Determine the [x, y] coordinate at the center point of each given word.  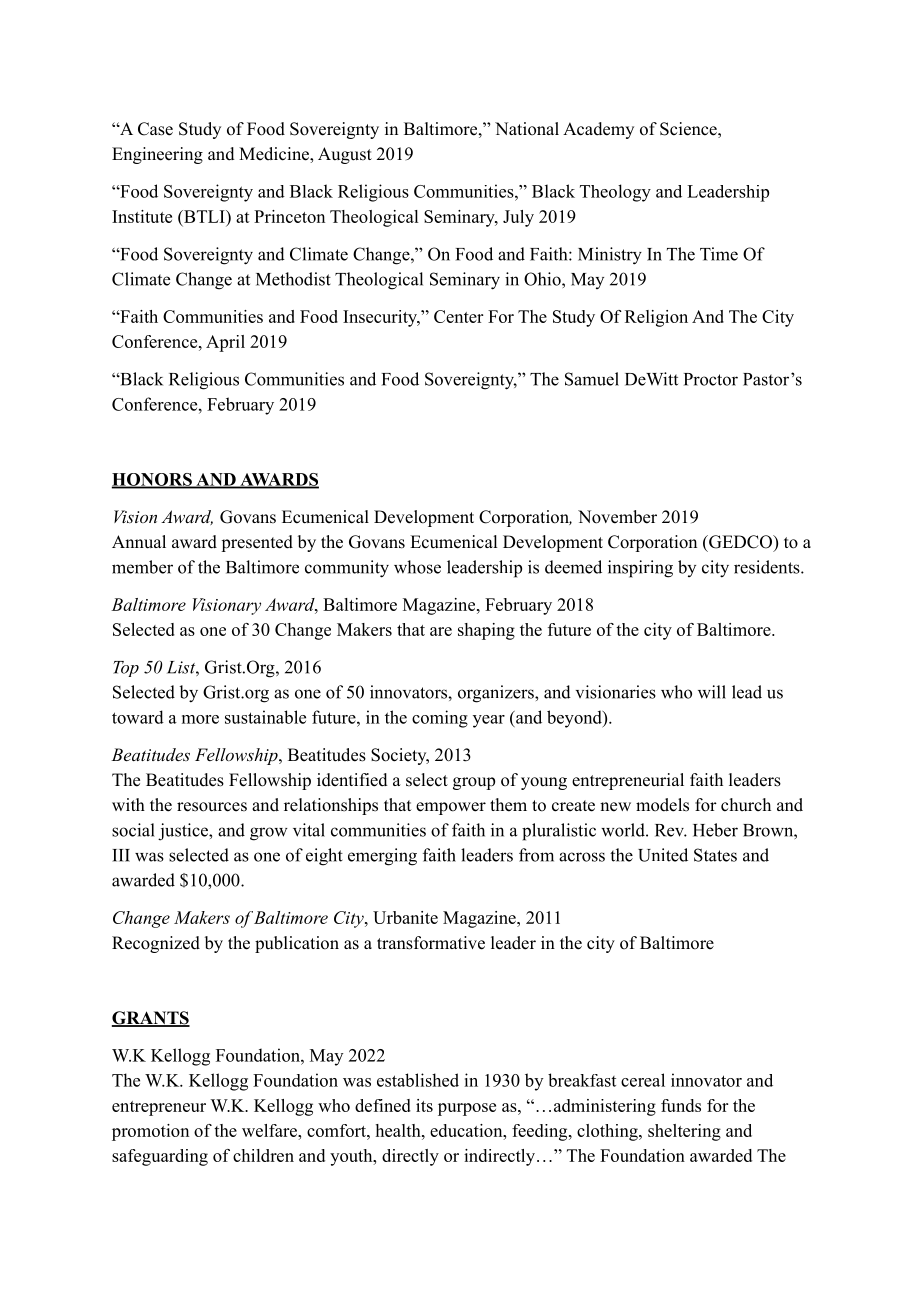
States [715, 855]
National [527, 129]
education [467, 1130]
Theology [615, 193]
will [712, 692]
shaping [486, 631]
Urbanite [405, 917]
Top [126, 669]
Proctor [711, 379]
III [121, 855]
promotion [150, 1132]
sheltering [684, 1132]
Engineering [157, 155]
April [225, 343]
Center [458, 316]
